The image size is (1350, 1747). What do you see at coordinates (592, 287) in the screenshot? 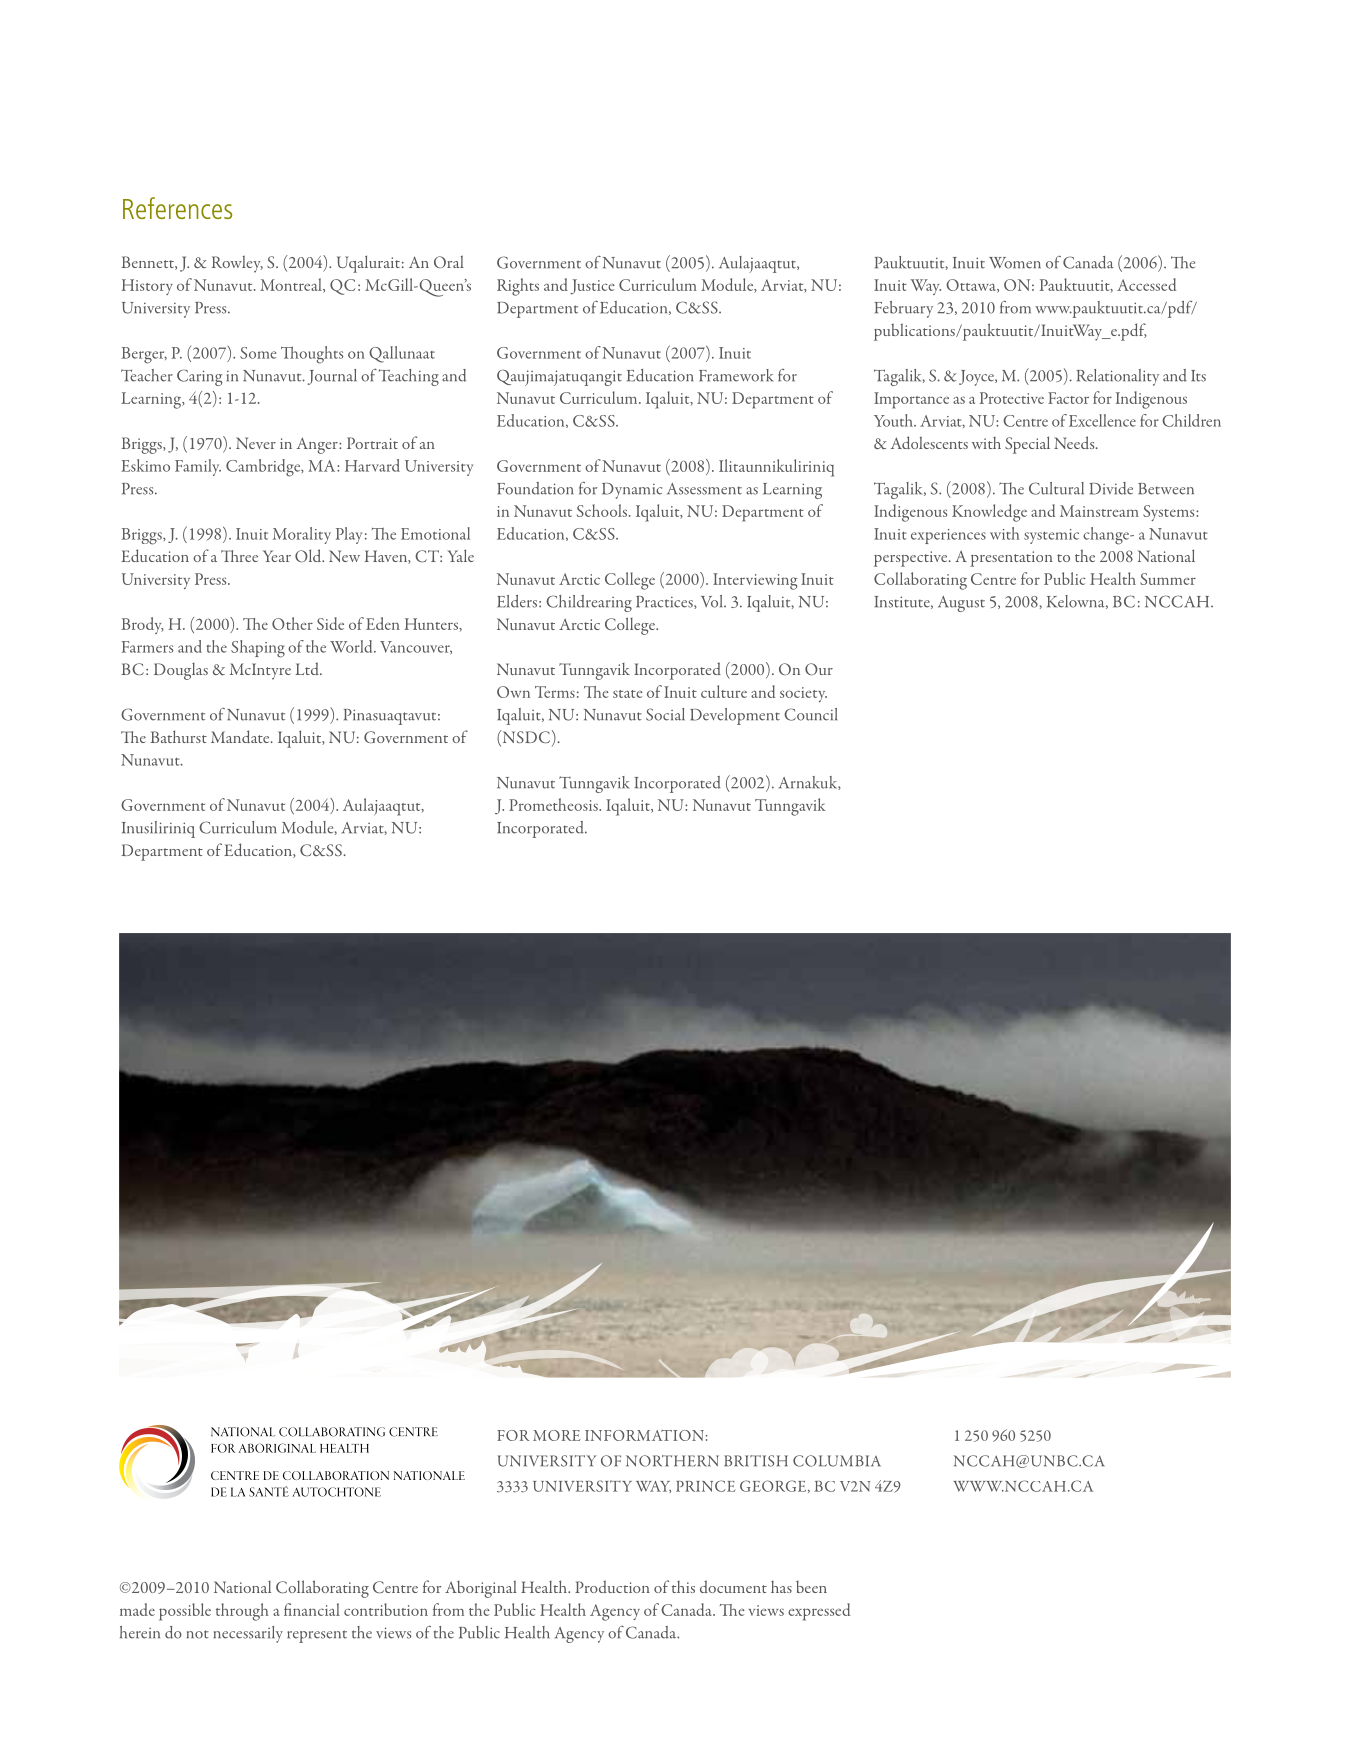
I see `Justice` at bounding box center [592, 287].
